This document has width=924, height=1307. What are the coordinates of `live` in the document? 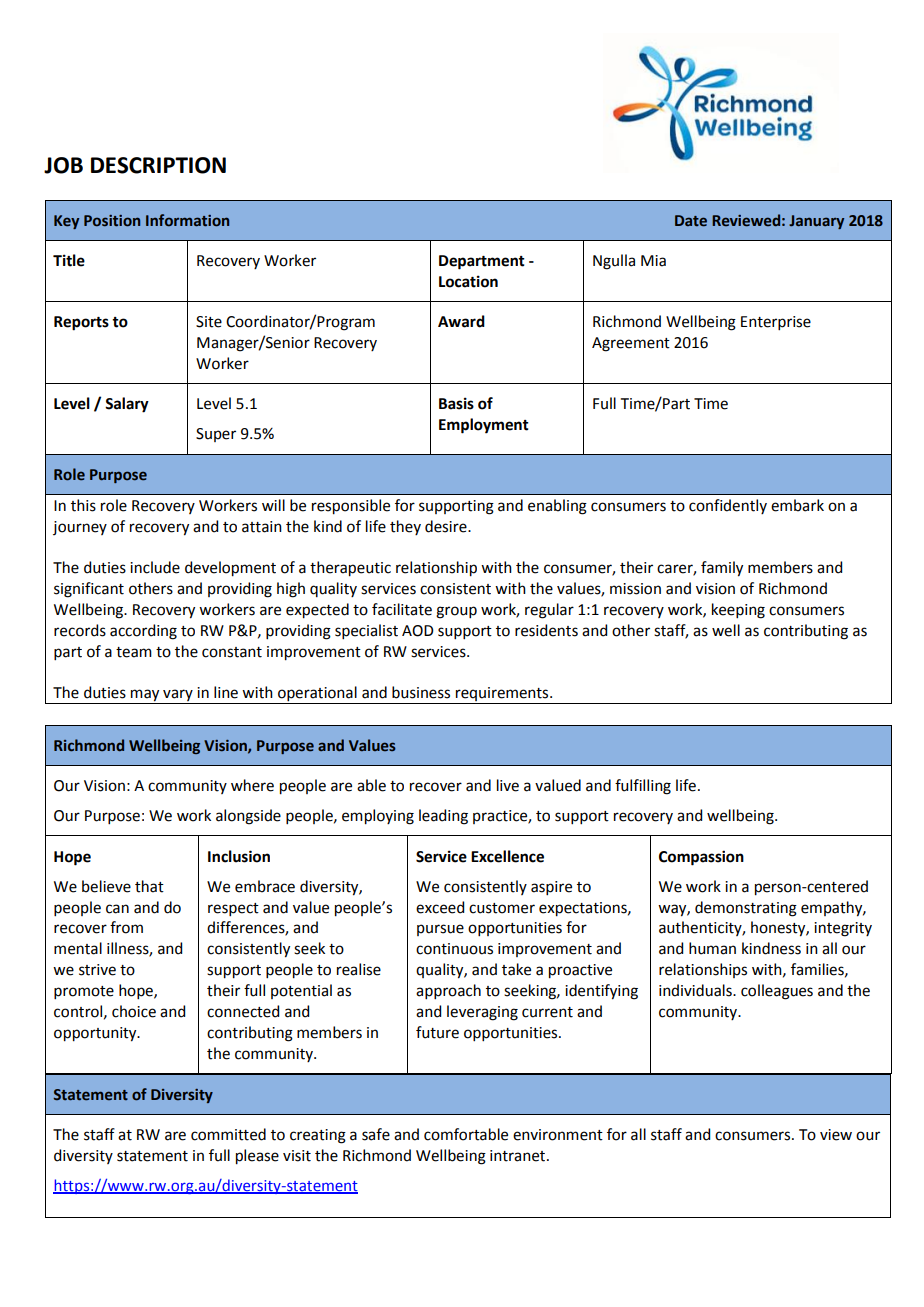 It's located at (508, 785).
